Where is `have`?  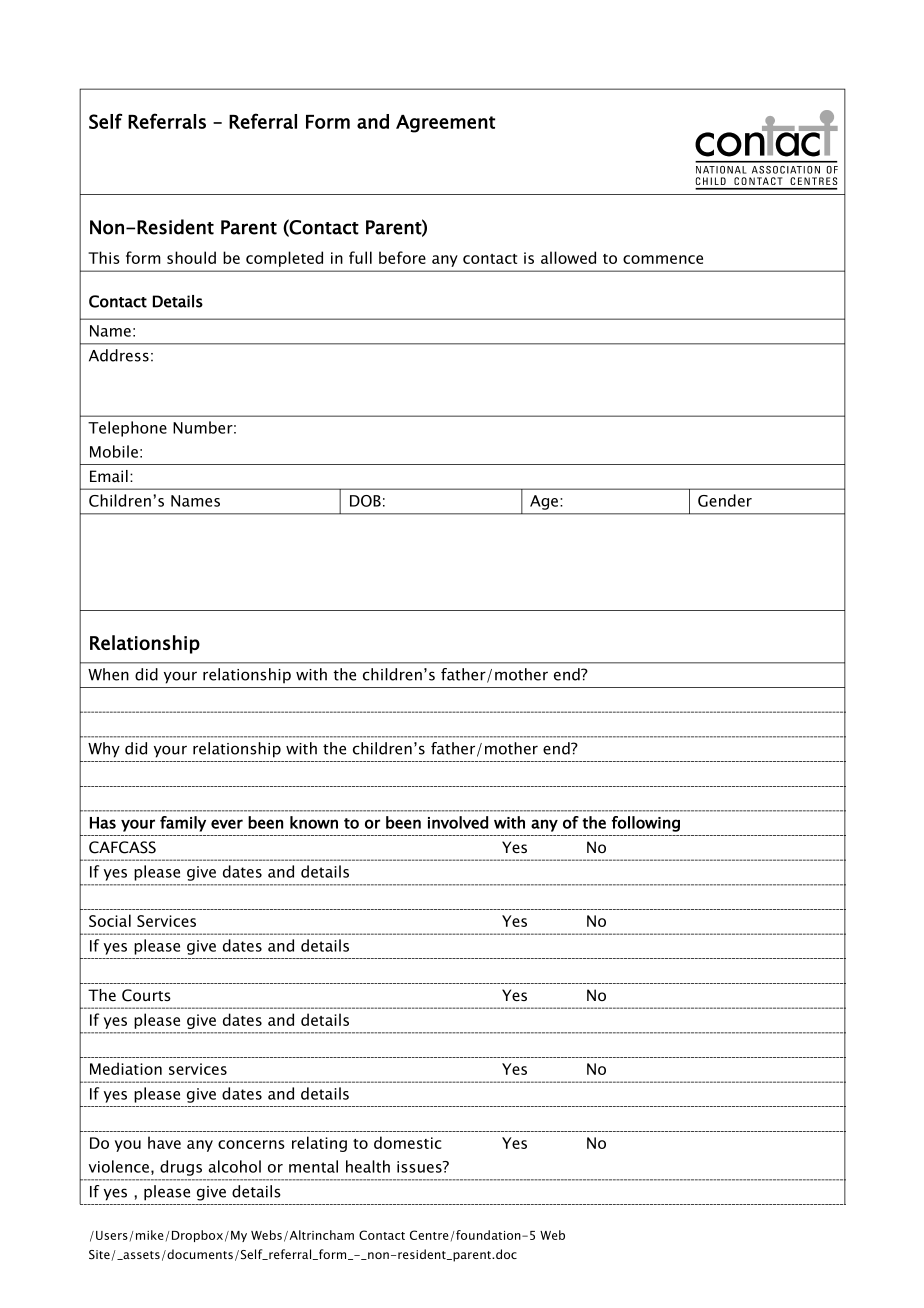 have is located at coordinates (164, 1142).
